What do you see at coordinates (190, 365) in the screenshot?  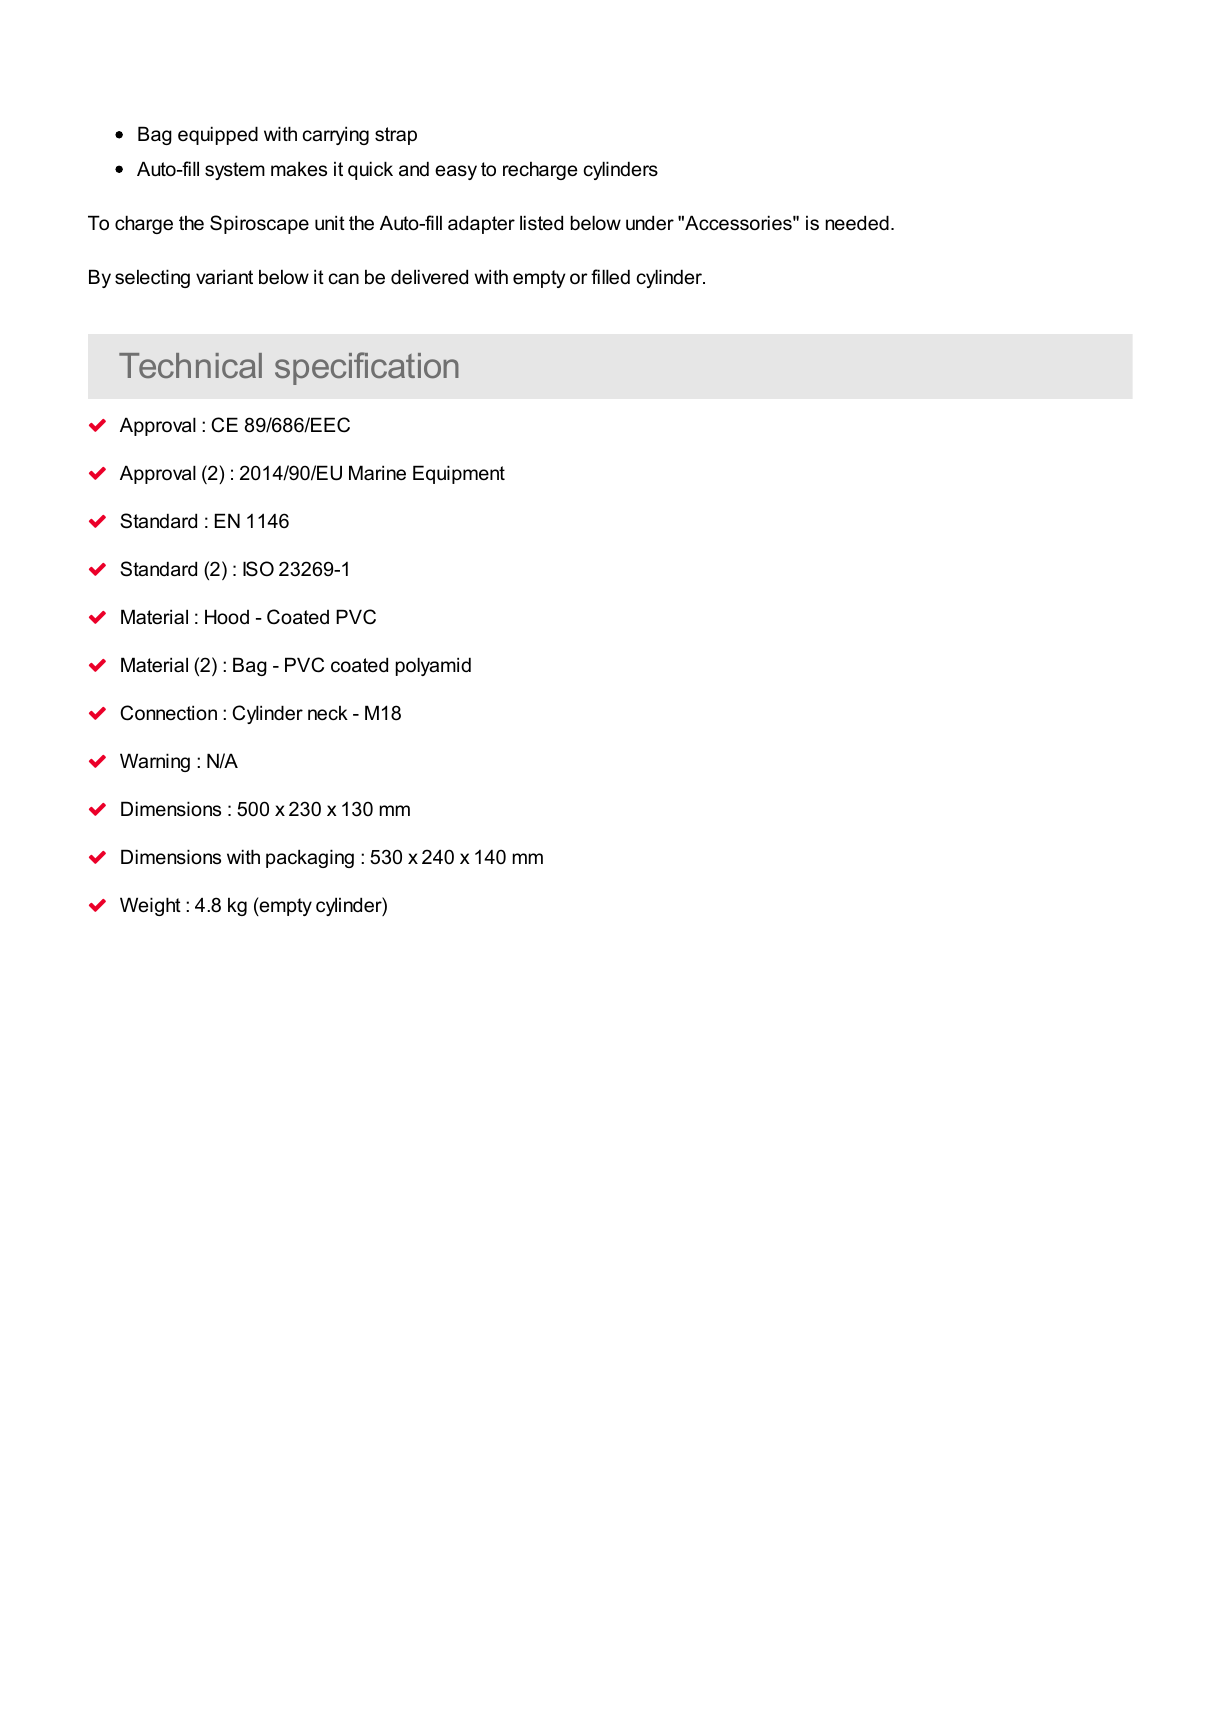 I see `Technical` at bounding box center [190, 365].
